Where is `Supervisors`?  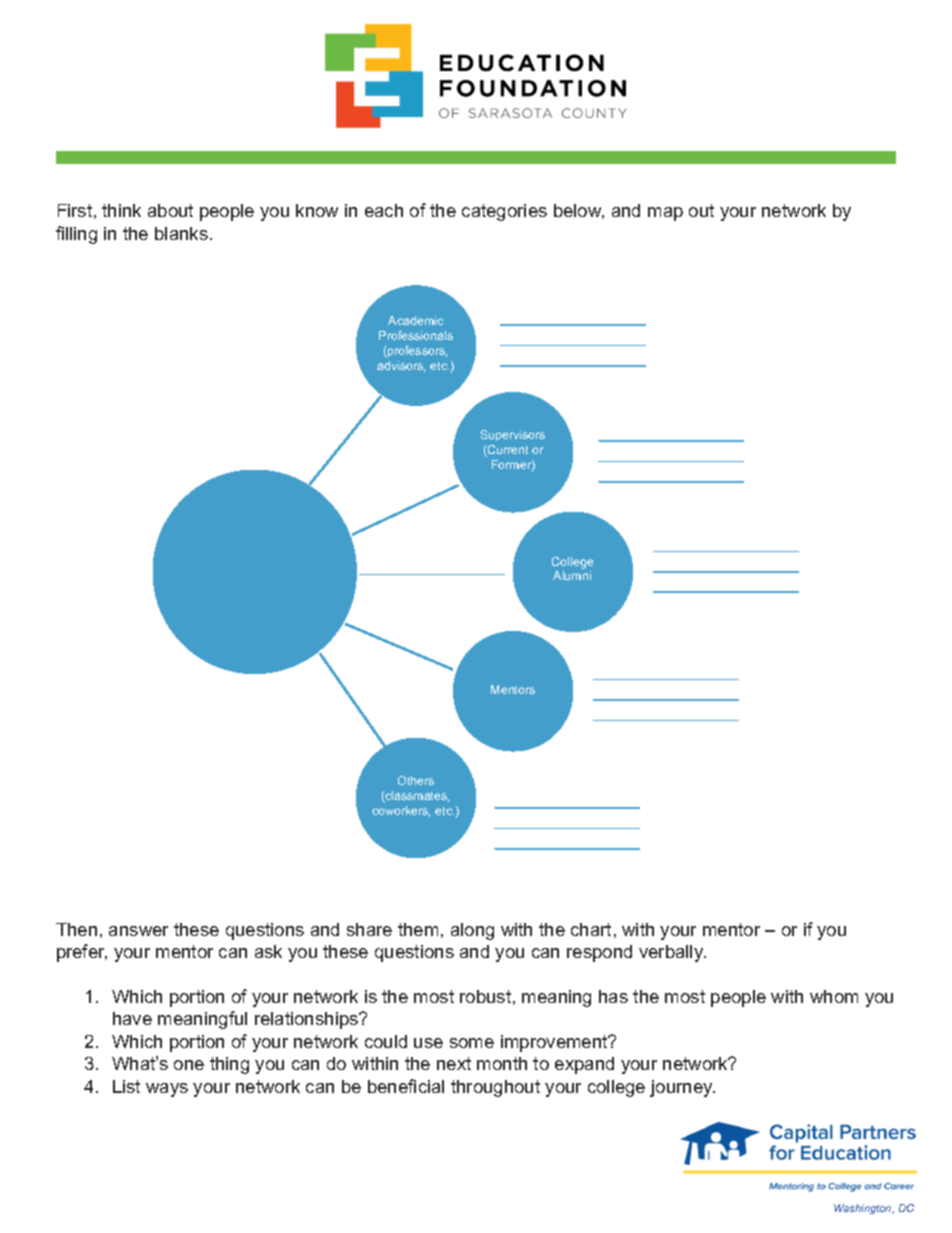
Supervisors is located at coordinates (513, 435).
